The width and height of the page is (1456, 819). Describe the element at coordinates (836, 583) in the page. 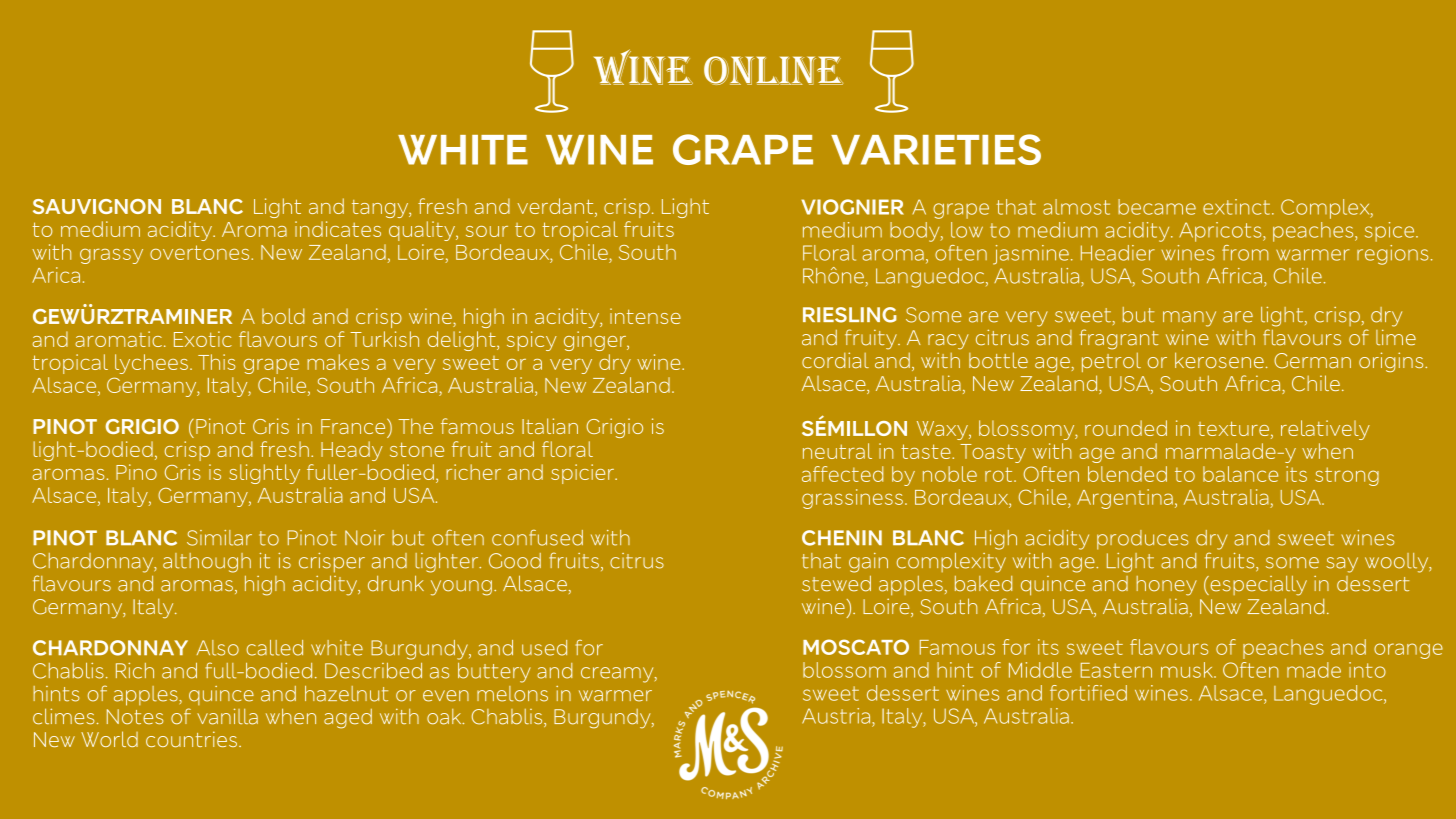

I see `stewed` at that location.
